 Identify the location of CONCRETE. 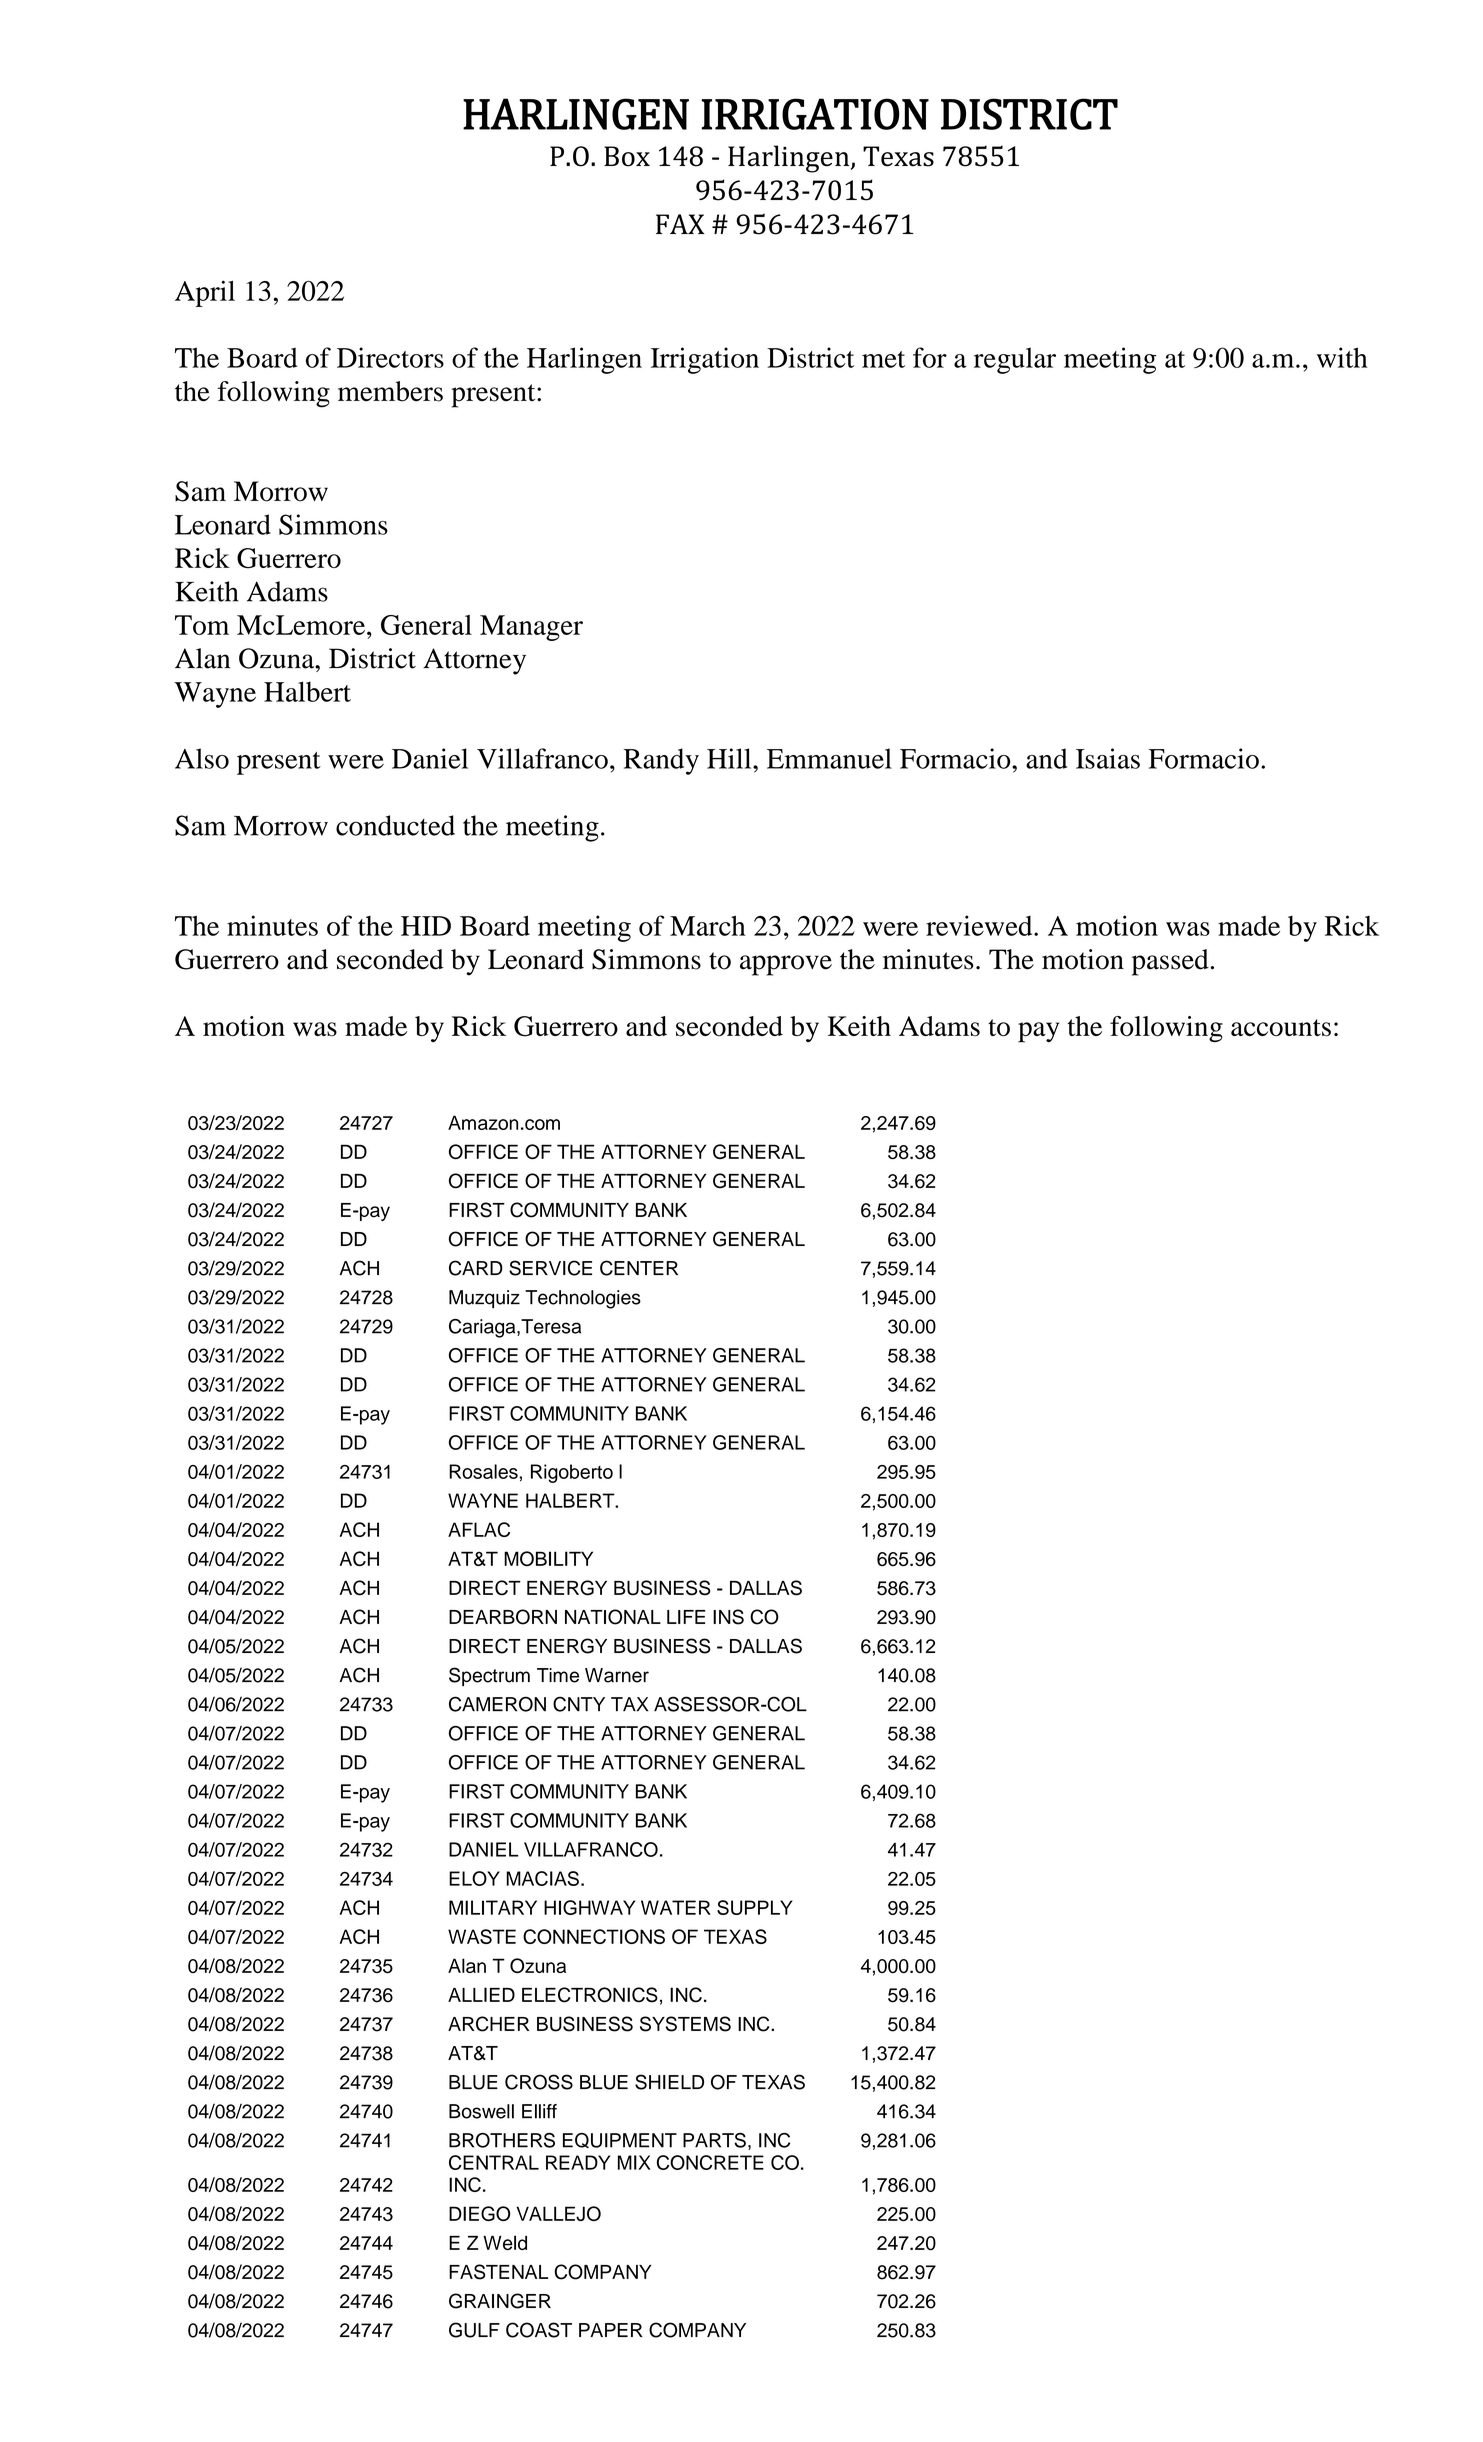
(710, 2162).
